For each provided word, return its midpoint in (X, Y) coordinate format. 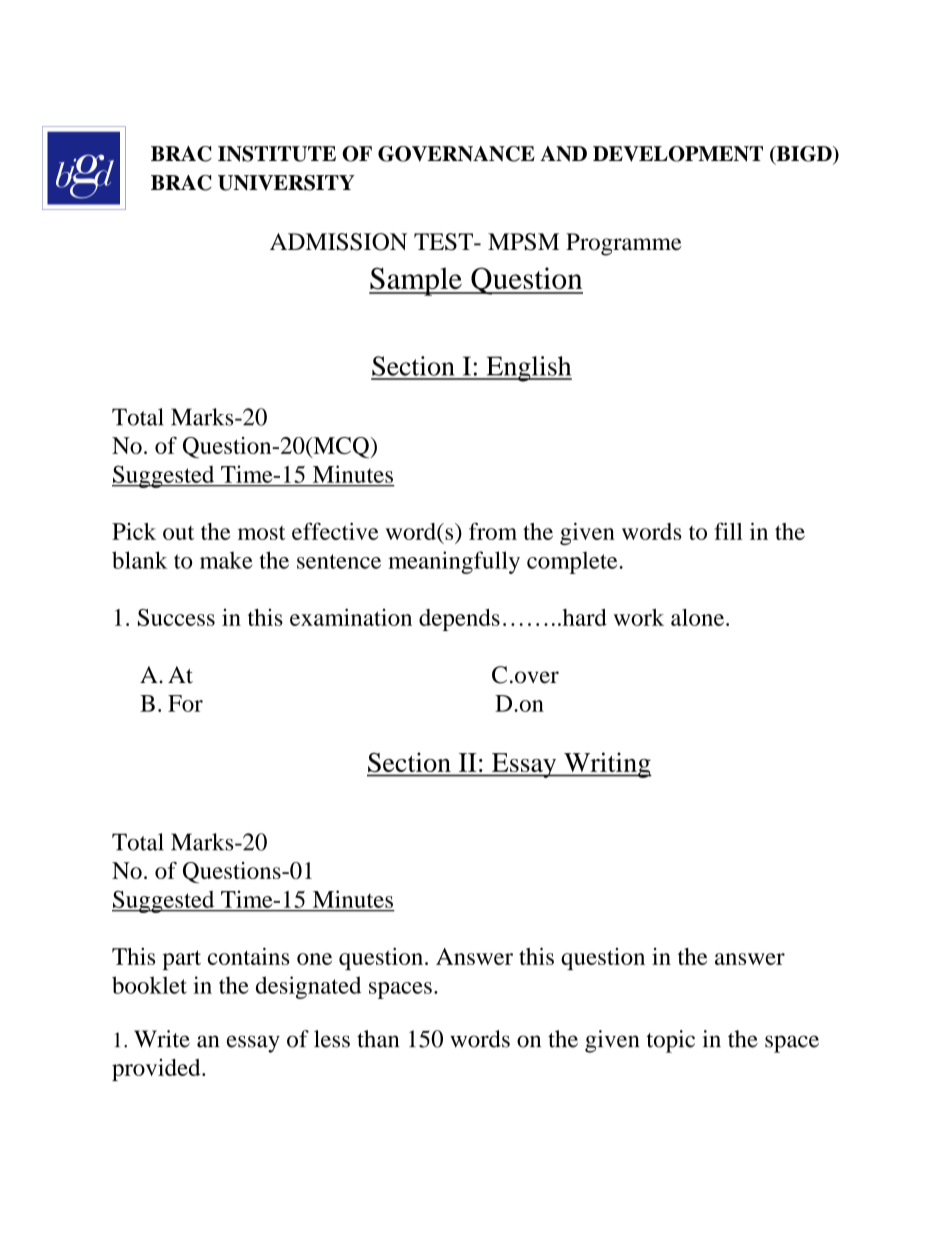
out (178, 533)
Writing (607, 765)
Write (162, 1039)
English (528, 369)
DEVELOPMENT (678, 154)
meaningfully (454, 562)
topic (671, 1041)
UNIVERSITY (286, 183)
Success (176, 617)
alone (699, 617)
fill (728, 531)
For (185, 703)
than (378, 1039)
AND (563, 154)
